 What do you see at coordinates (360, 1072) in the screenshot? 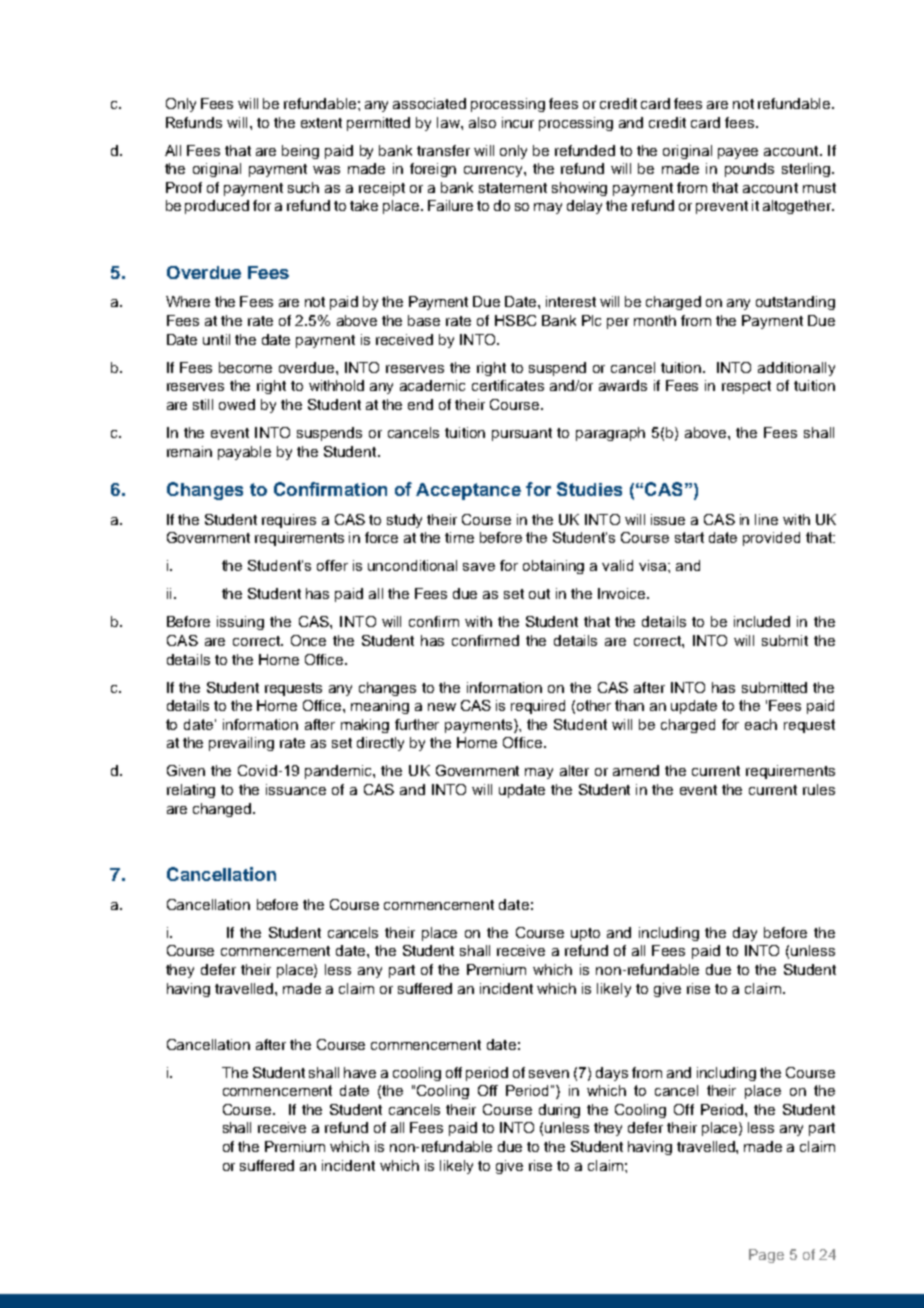
I see `have` at bounding box center [360, 1072].
